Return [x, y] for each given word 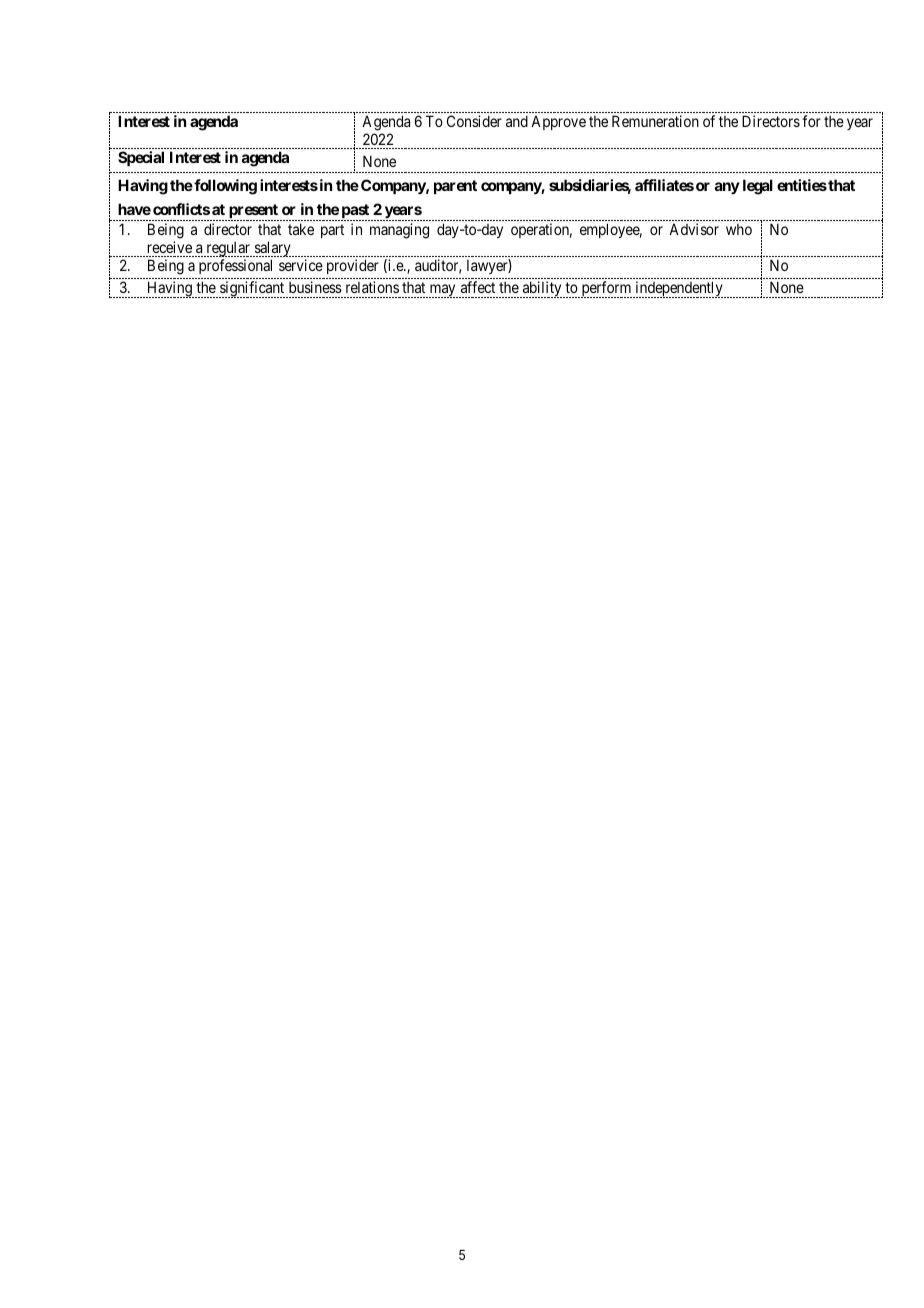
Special [141, 158]
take [301, 229]
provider [353, 266]
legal [758, 187]
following [224, 187]
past [354, 212]
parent [455, 187]
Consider [474, 121]
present [253, 212]
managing [399, 231]
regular [228, 249]
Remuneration [655, 121]
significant [253, 289]
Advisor [694, 229]
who [739, 229]
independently [679, 289]
